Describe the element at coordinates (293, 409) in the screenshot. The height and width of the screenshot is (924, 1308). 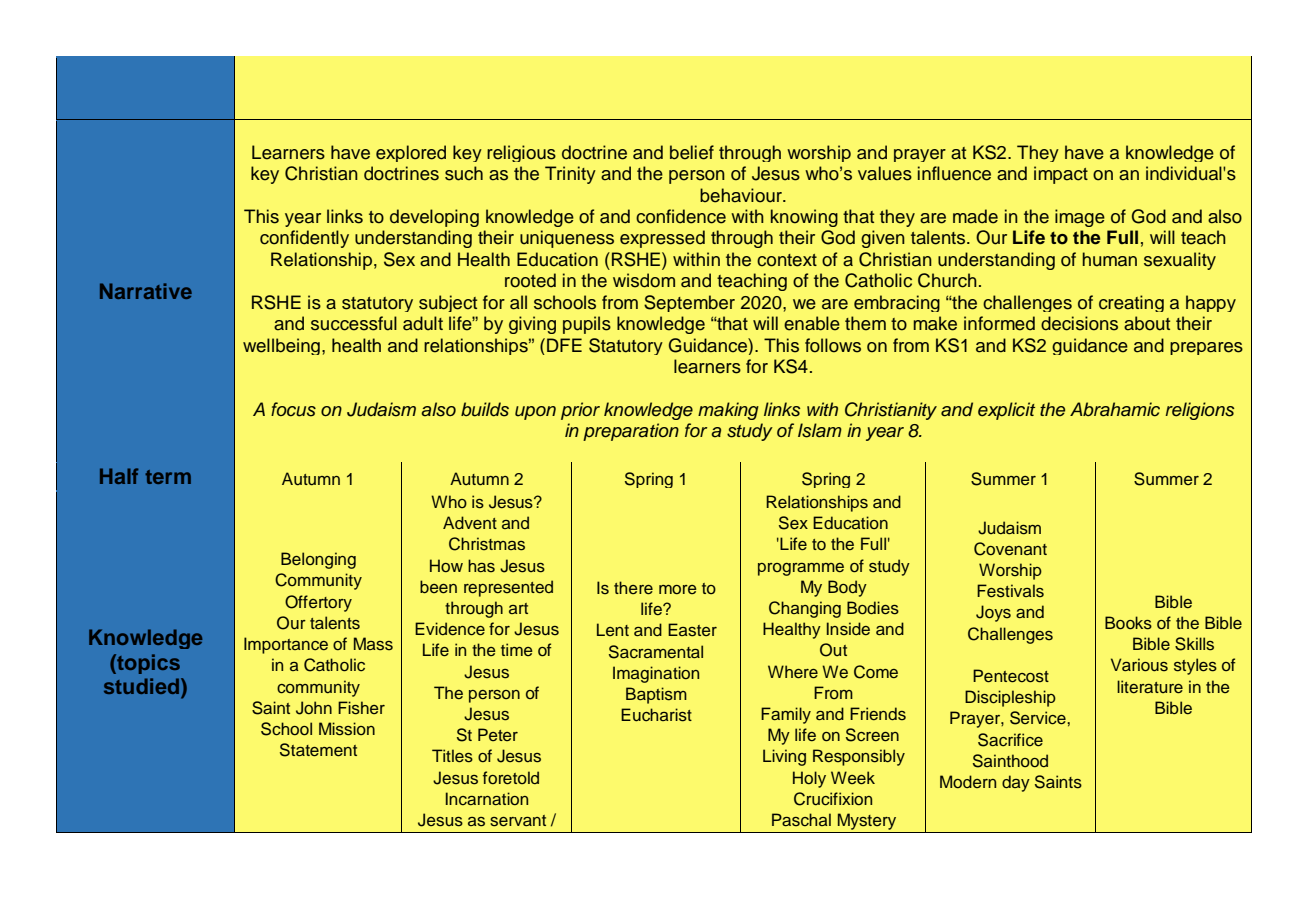
I see `focus` at that location.
